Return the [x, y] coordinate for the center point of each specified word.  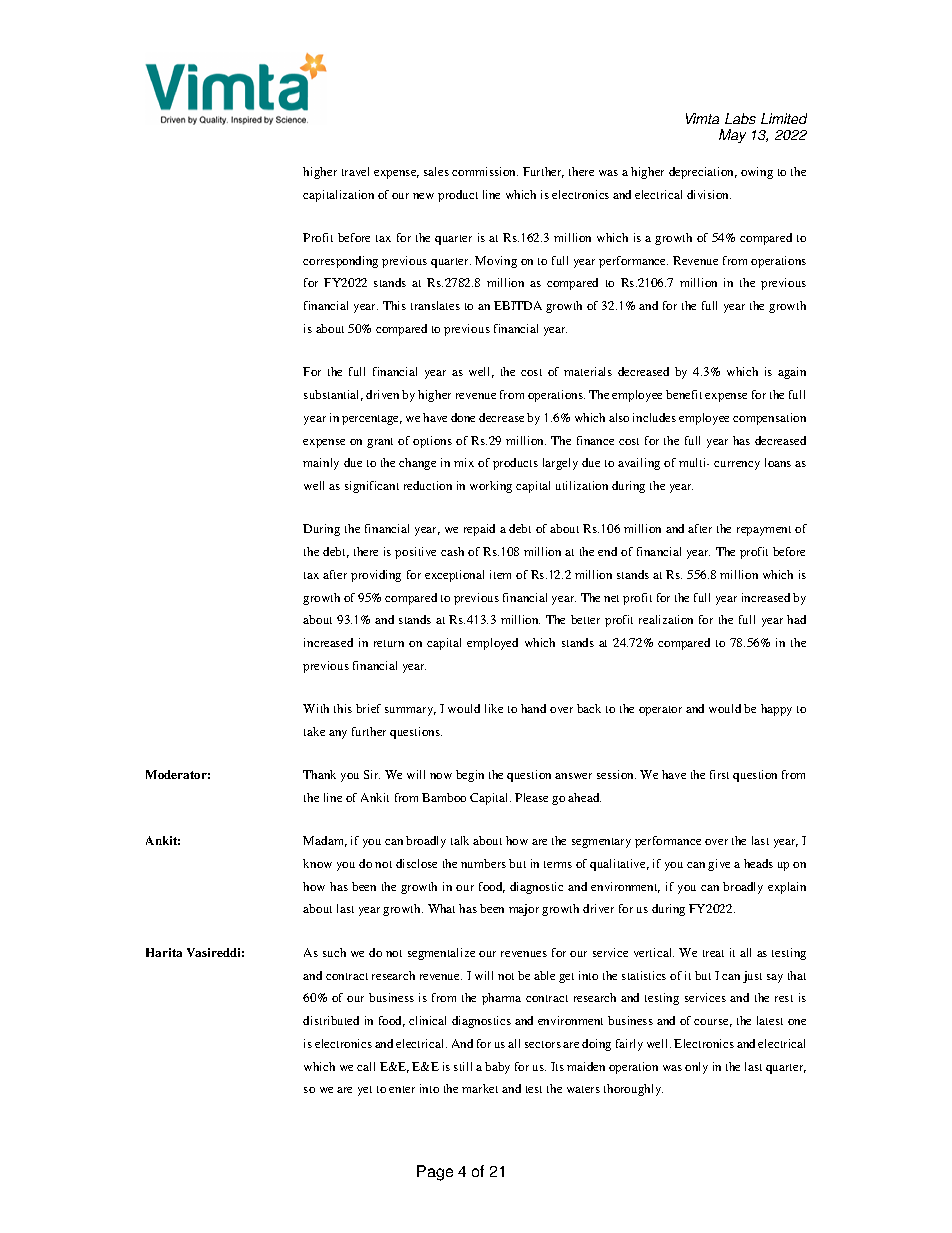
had [796, 619]
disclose [416, 863]
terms [558, 864]
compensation [769, 419]
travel [355, 171]
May [732, 136]
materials [588, 371]
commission [485, 171]
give [719, 865]
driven [382, 394]
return [389, 643]
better [585, 619]
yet [365, 1091]
